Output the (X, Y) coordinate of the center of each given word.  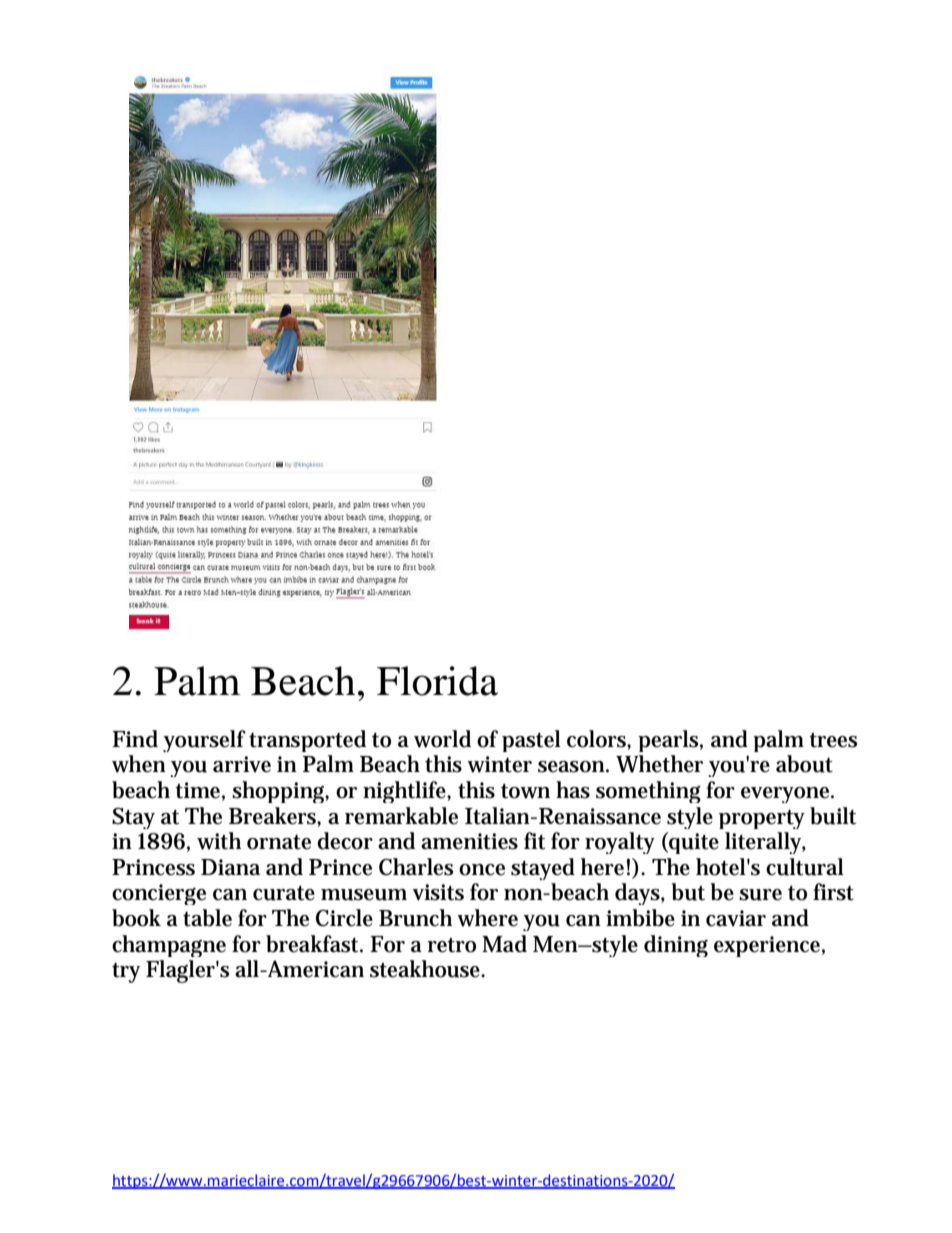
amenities (469, 841)
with (219, 841)
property (762, 819)
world (442, 739)
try (126, 973)
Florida (437, 681)
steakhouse (427, 969)
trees (833, 740)
